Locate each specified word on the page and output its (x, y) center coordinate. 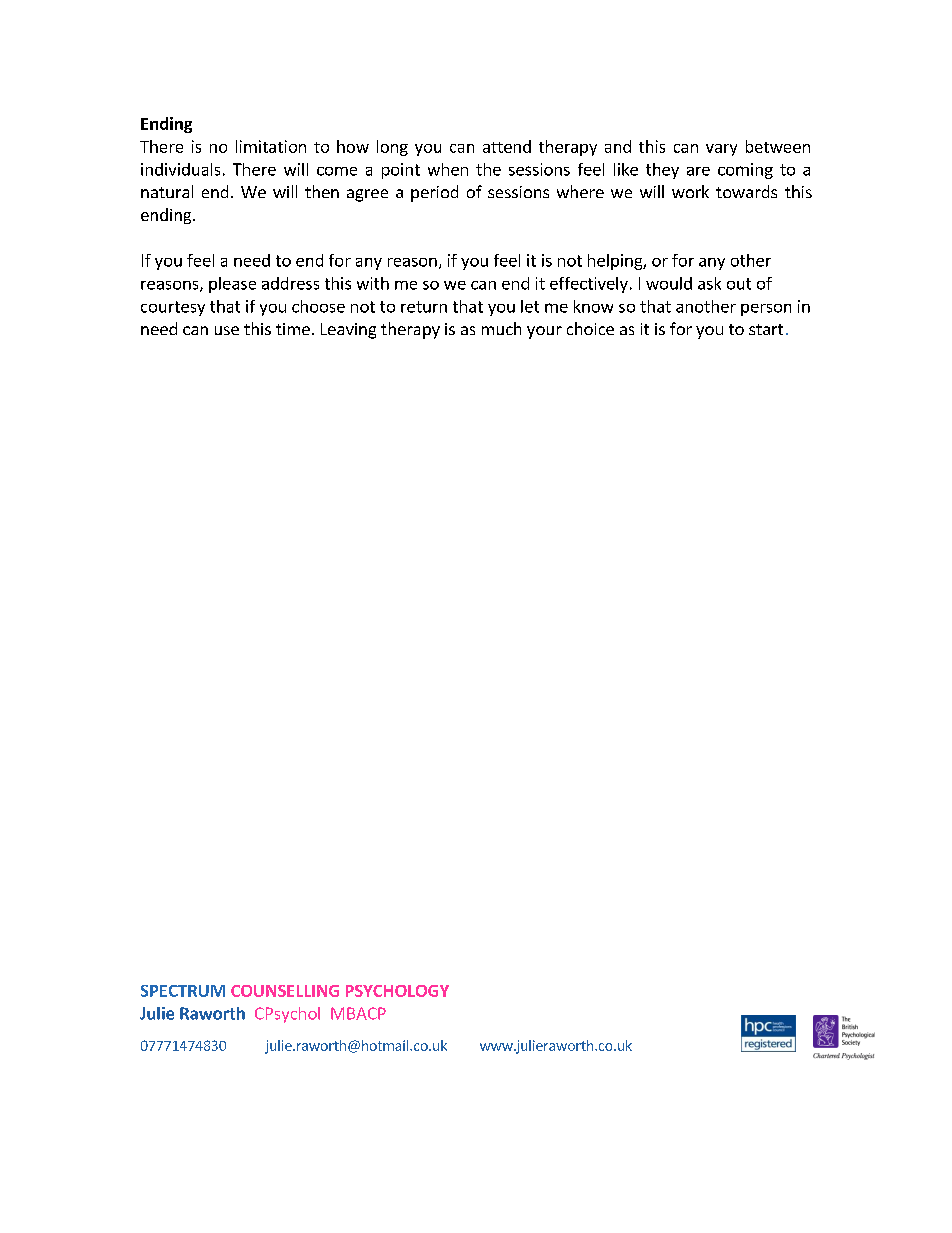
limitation (271, 146)
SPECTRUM (183, 991)
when (448, 169)
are (698, 171)
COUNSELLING (285, 991)
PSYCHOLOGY (397, 991)
